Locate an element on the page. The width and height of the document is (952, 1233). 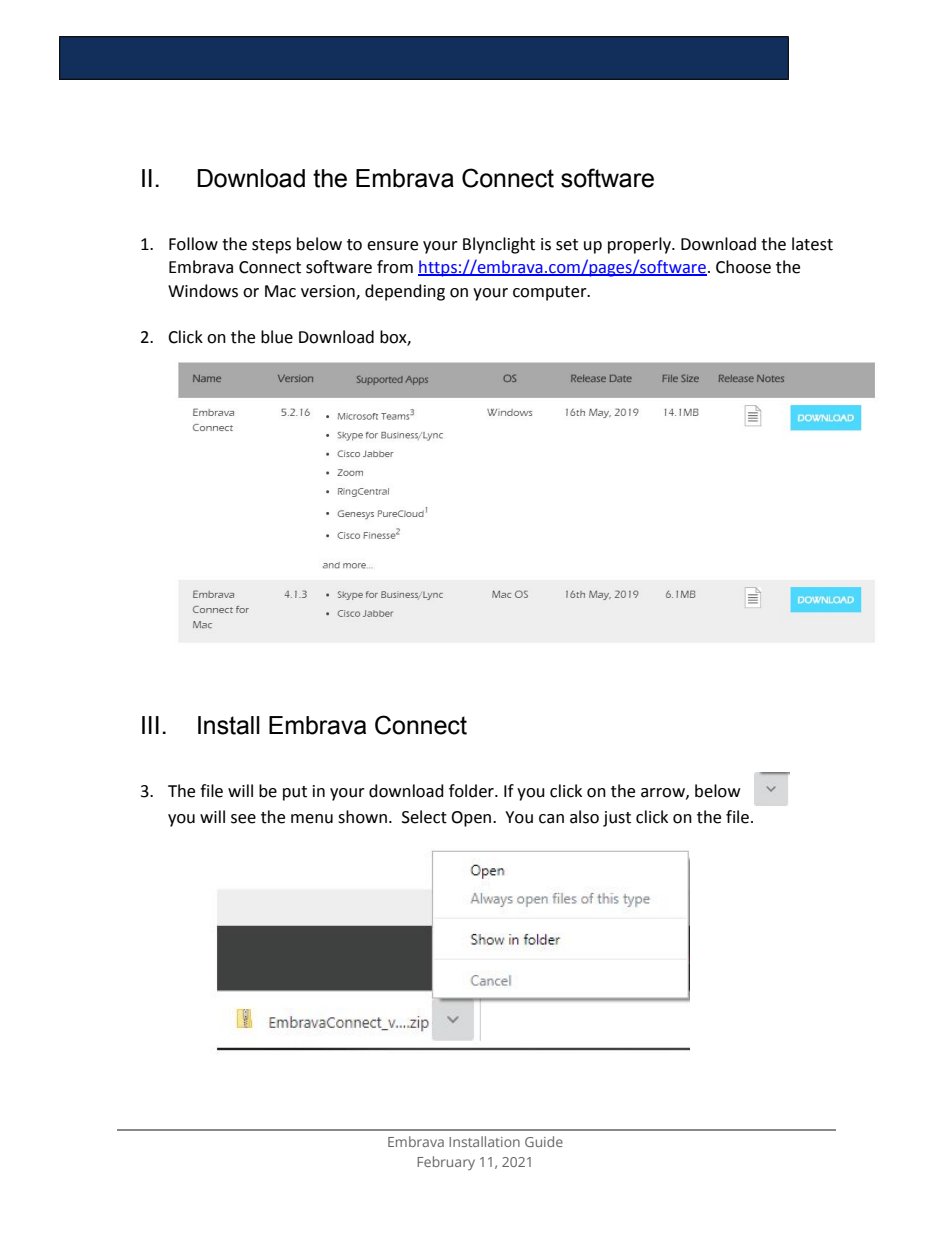
just is located at coordinates (617, 819).
